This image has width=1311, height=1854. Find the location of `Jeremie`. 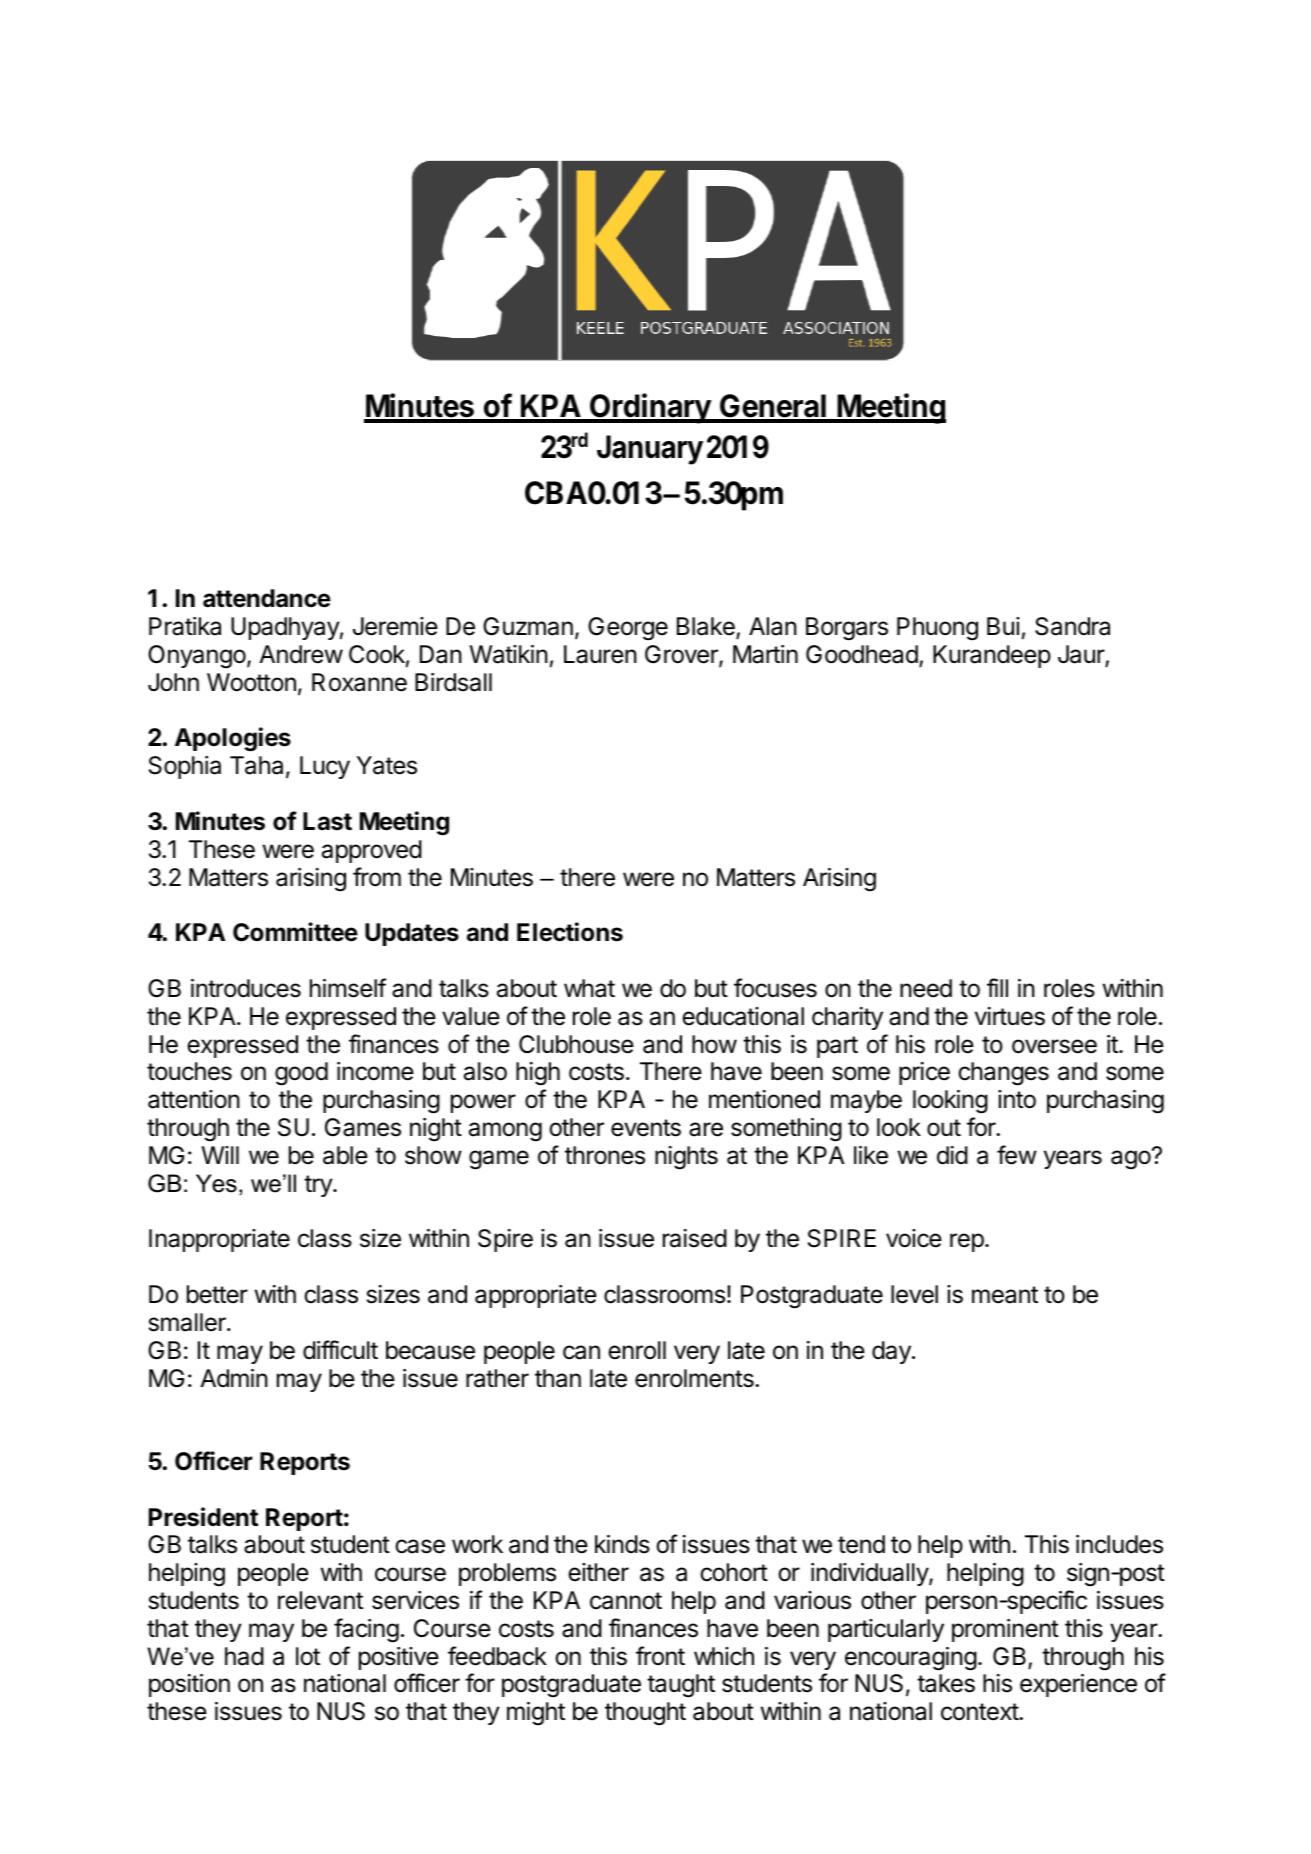

Jeremie is located at coordinates (395, 626).
